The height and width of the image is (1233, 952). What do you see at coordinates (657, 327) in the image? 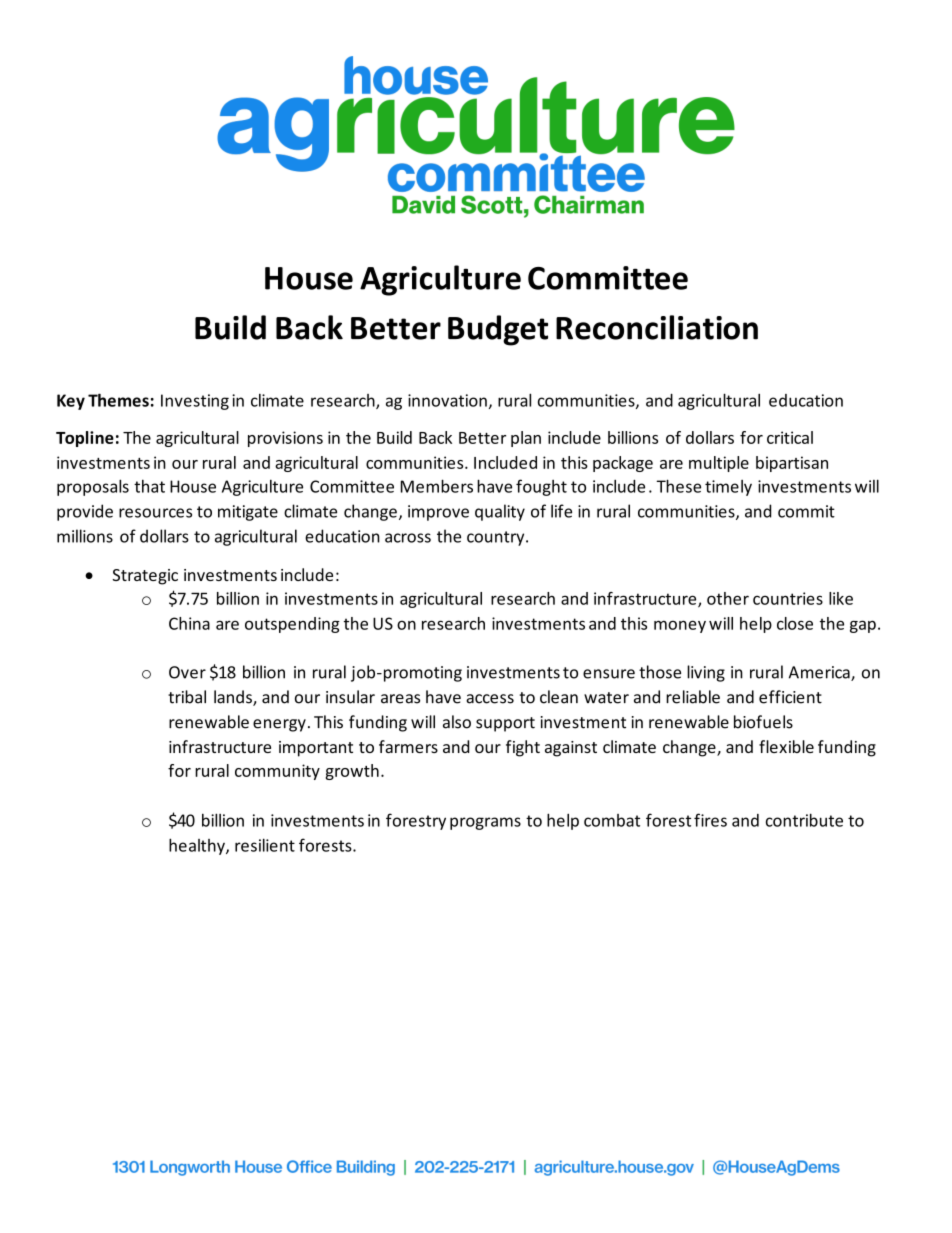
I see `Reconciliation` at bounding box center [657, 327].
